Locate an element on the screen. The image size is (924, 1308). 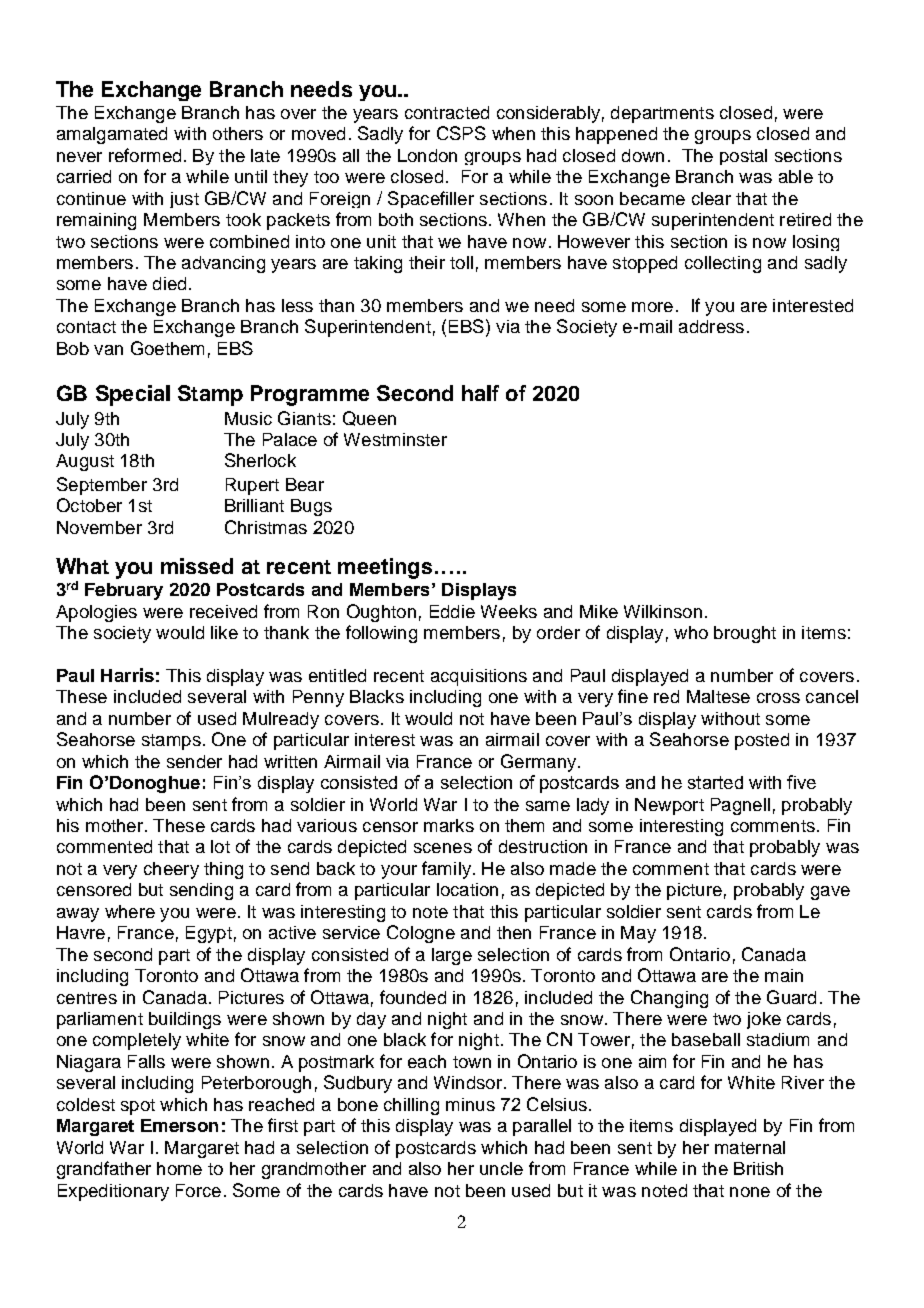
started is located at coordinates (715, 782).
